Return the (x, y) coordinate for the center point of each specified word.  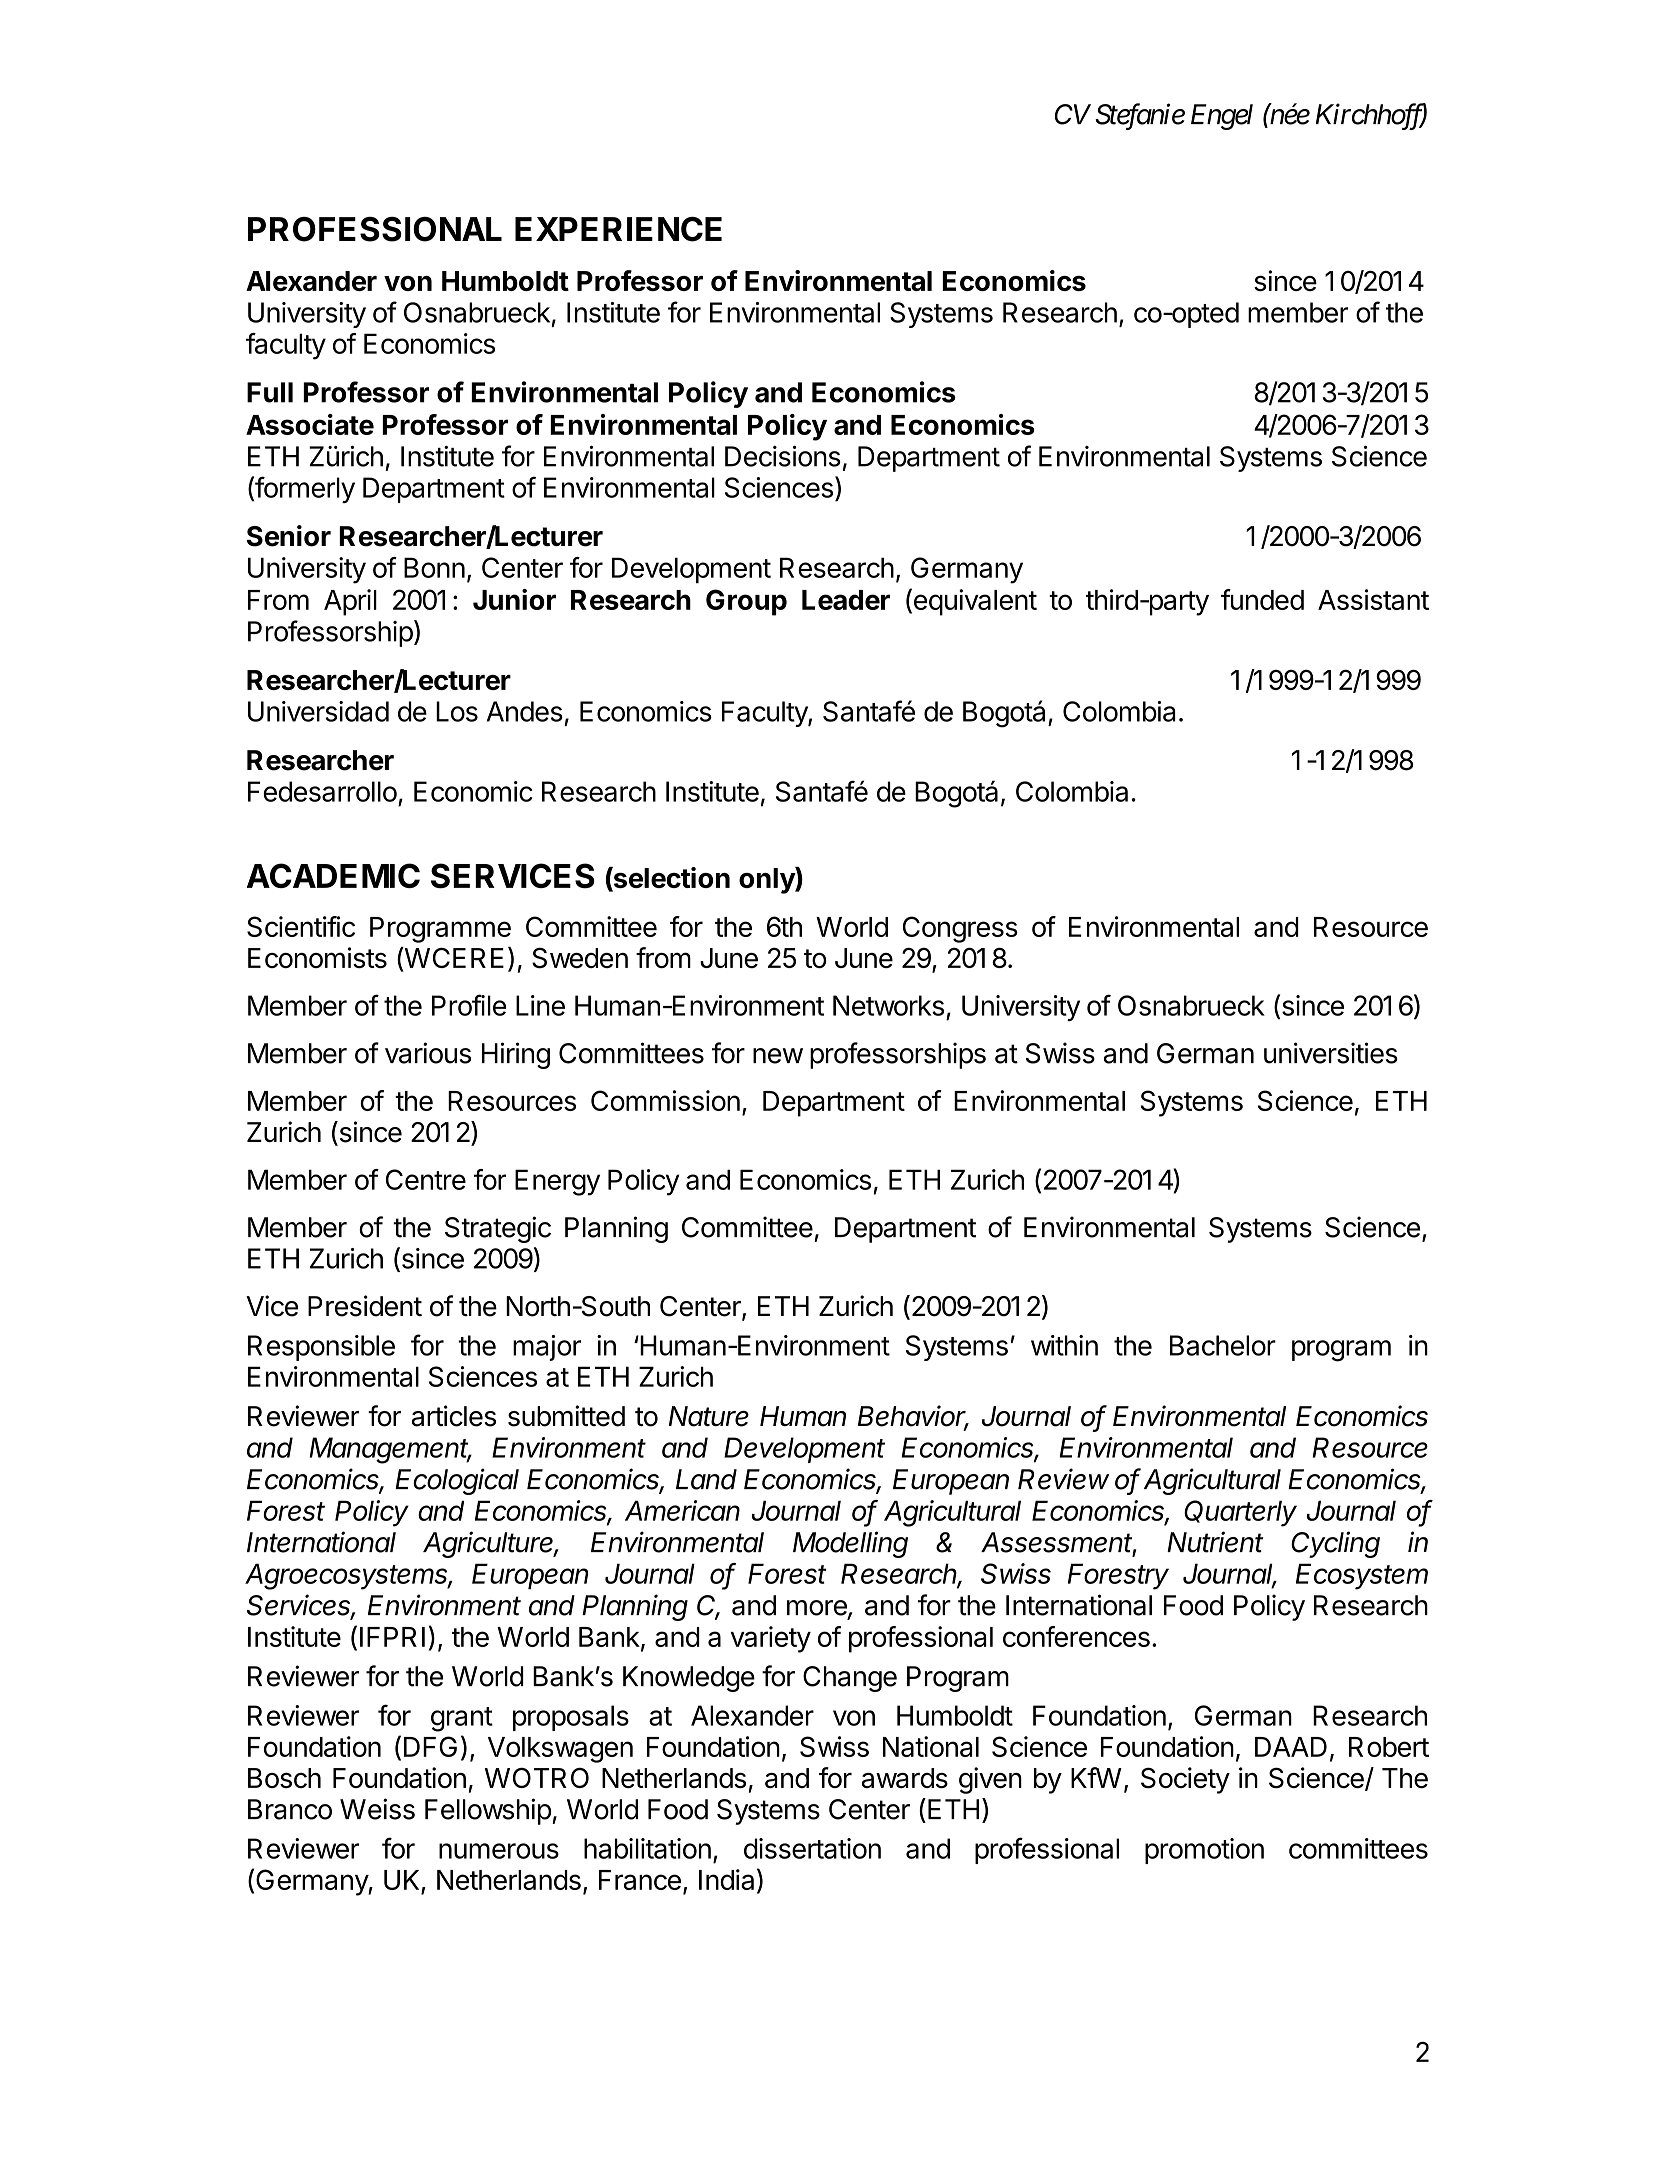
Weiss (377, 1809)
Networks (888, 1005)
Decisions (783, 456)
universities (1331, 1053)
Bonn (434, 567)
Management (391, 1450)
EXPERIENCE (618, 229)
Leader (846, 600)
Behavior (913, 1417)
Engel (1222, 117)
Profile (469, 1005)
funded (1262, 599)
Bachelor (1223, 1345)
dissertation (812, 1848)
